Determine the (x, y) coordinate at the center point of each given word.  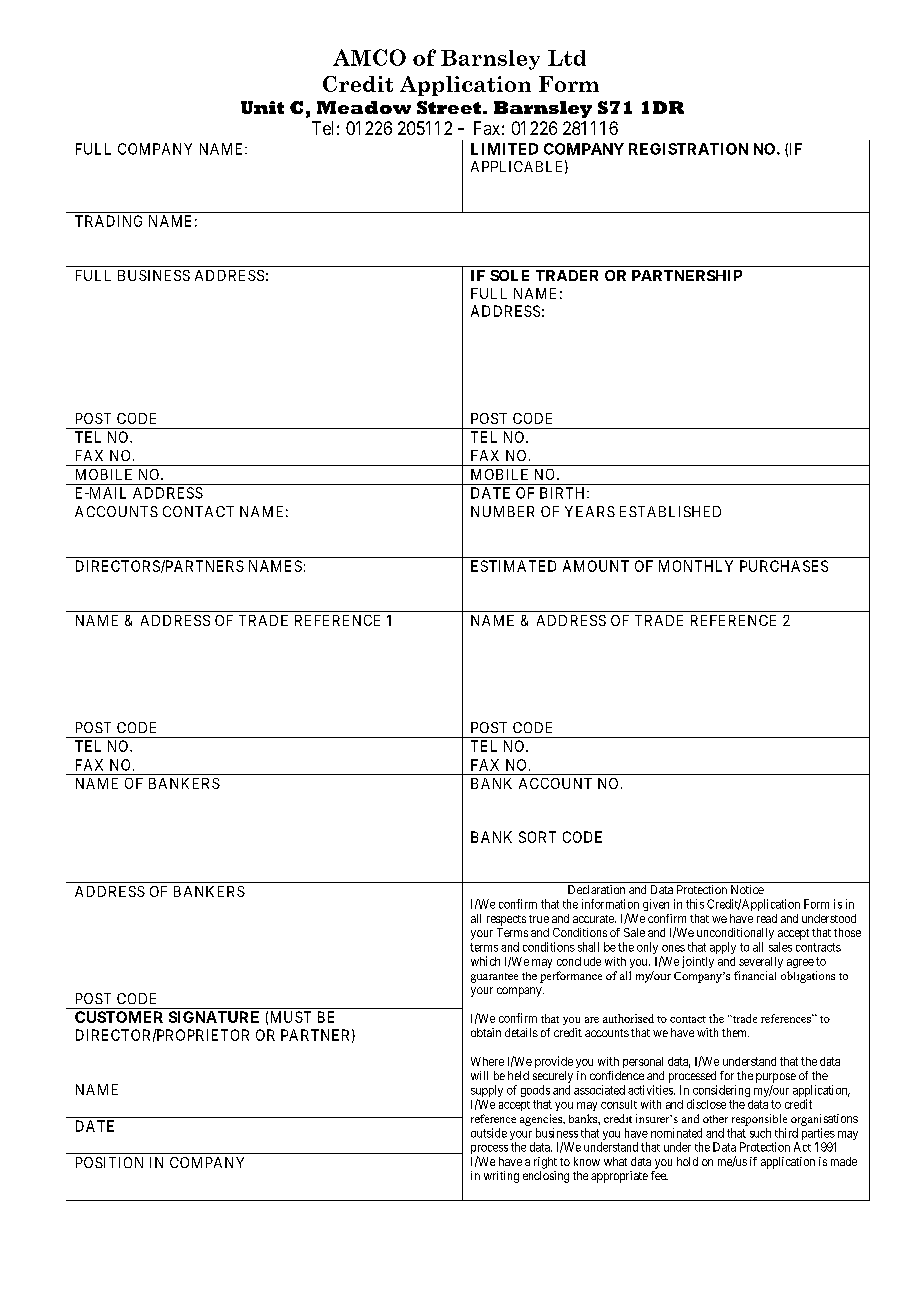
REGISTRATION (688, 149)
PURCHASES (784, 566)
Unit (262, 107)
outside (489, 1133)
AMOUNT (596, 566)
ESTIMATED (513, 566)
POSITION (109, 1162)
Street (449, 107)
